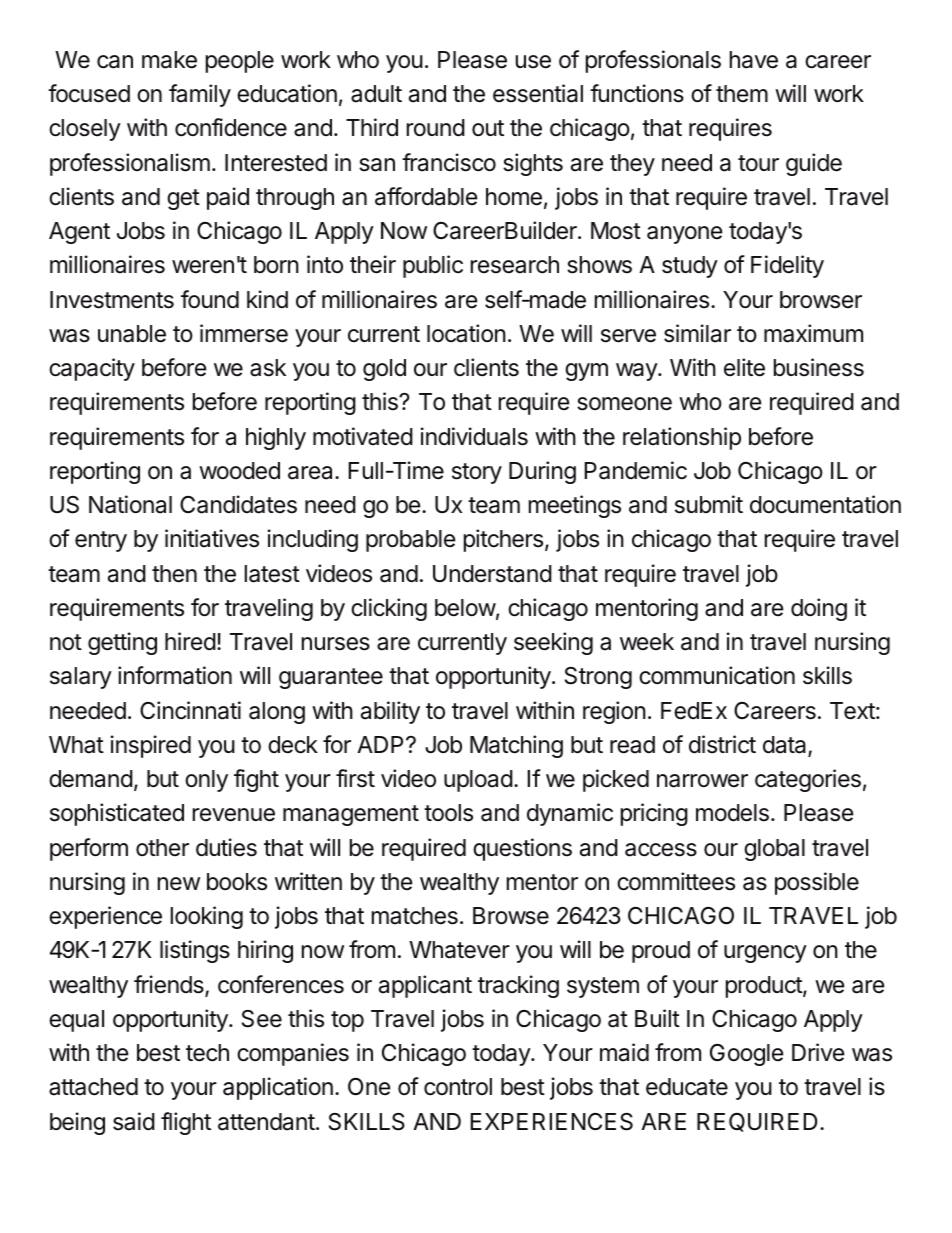 The height and width of the screenshot is (1233, 952). I want to click on family, so click(200, 95).
